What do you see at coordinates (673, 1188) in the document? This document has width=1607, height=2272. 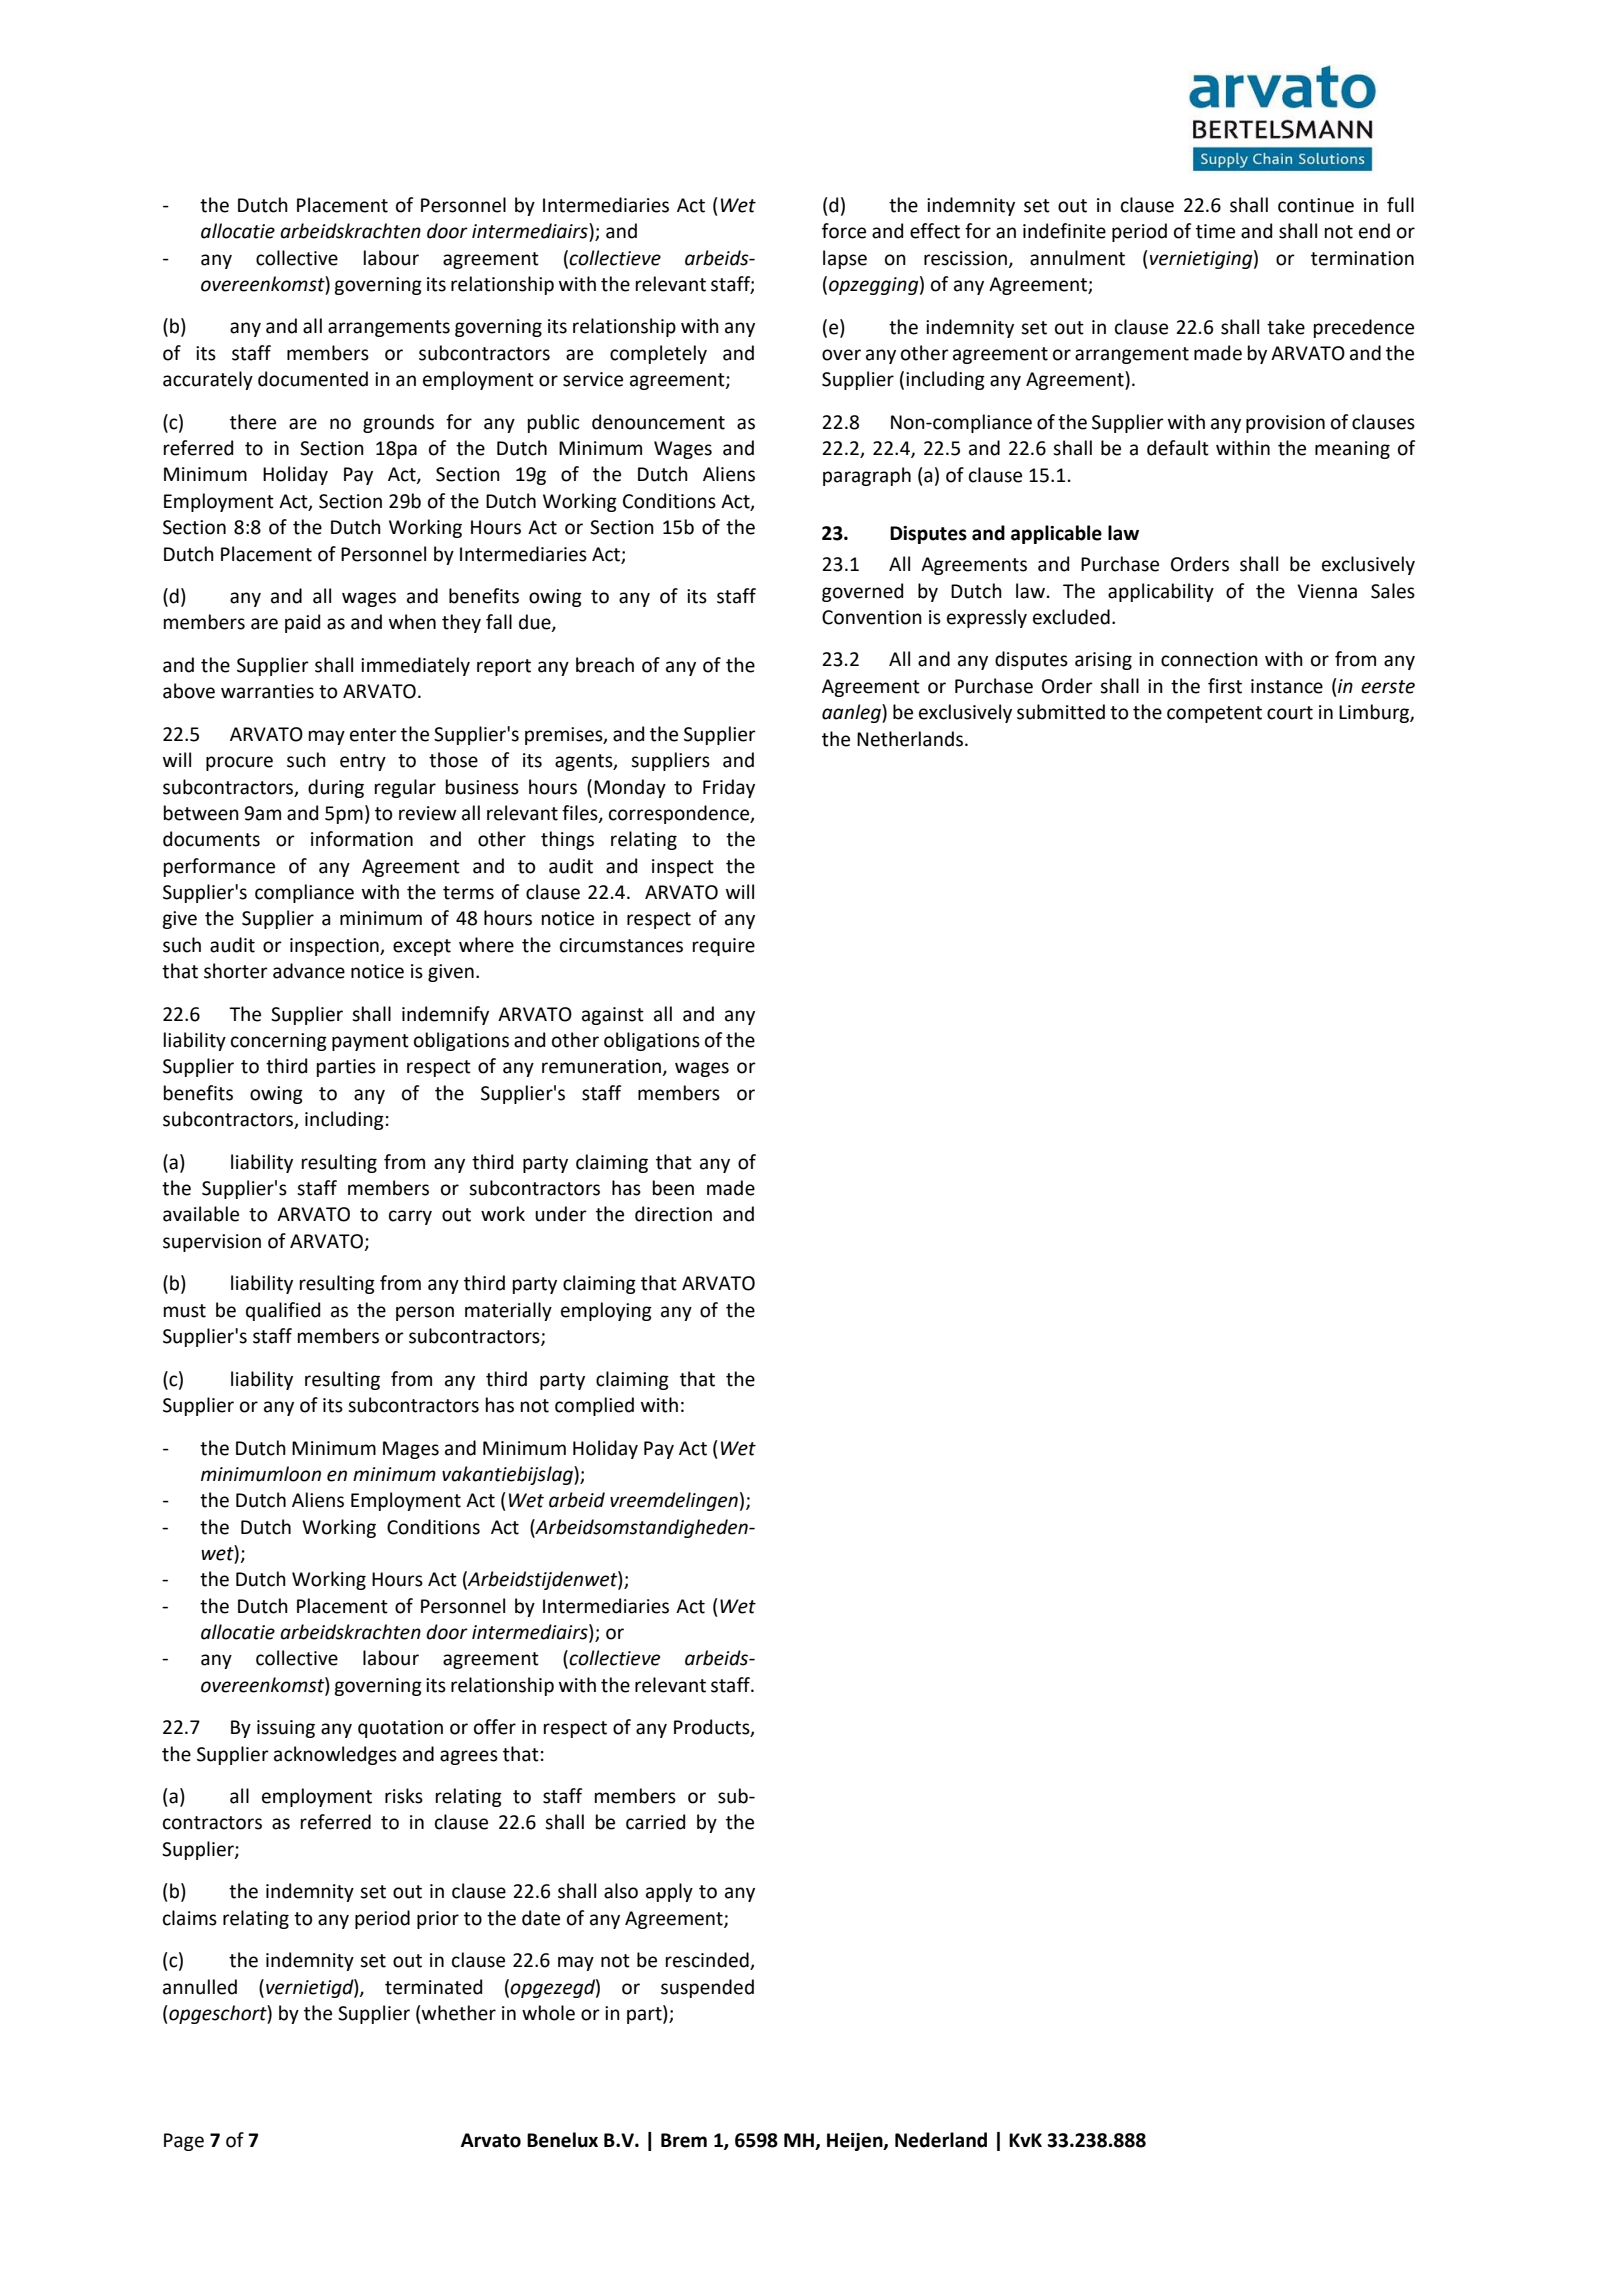 I see `been` at bounding box center [673, 1188].
